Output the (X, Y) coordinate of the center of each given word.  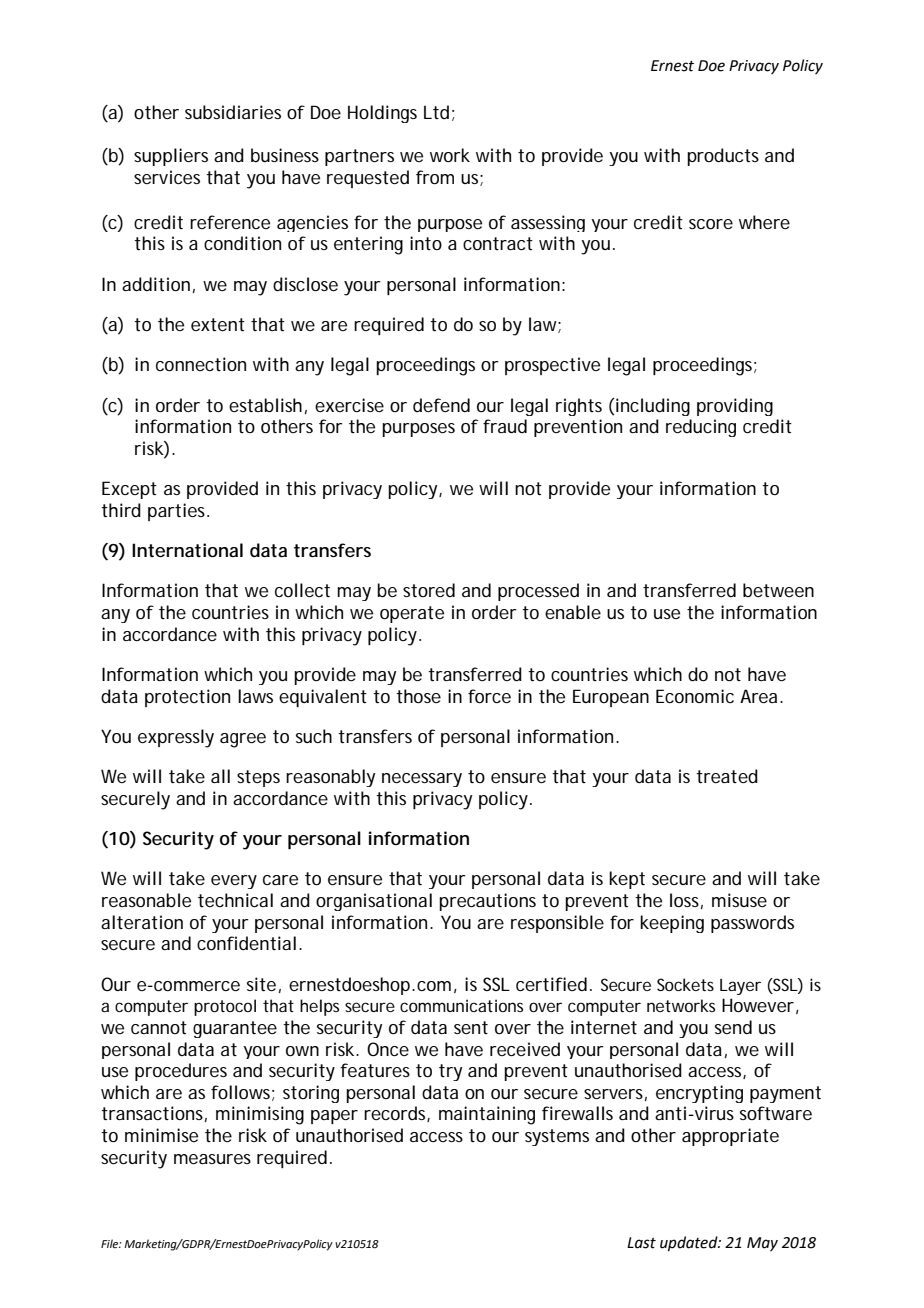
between (778, 590)
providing (735, 407)
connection (201, 364)
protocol (225, 1007)
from (435, 177)
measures (212, 1159)
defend (441, 405)
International (187, 550)
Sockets (685, 984)
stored (429, 590)
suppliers (171, 157)
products (723, 157)
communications (461, 1005)
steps (258, 778)
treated (727, 776)
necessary (422, 780)
